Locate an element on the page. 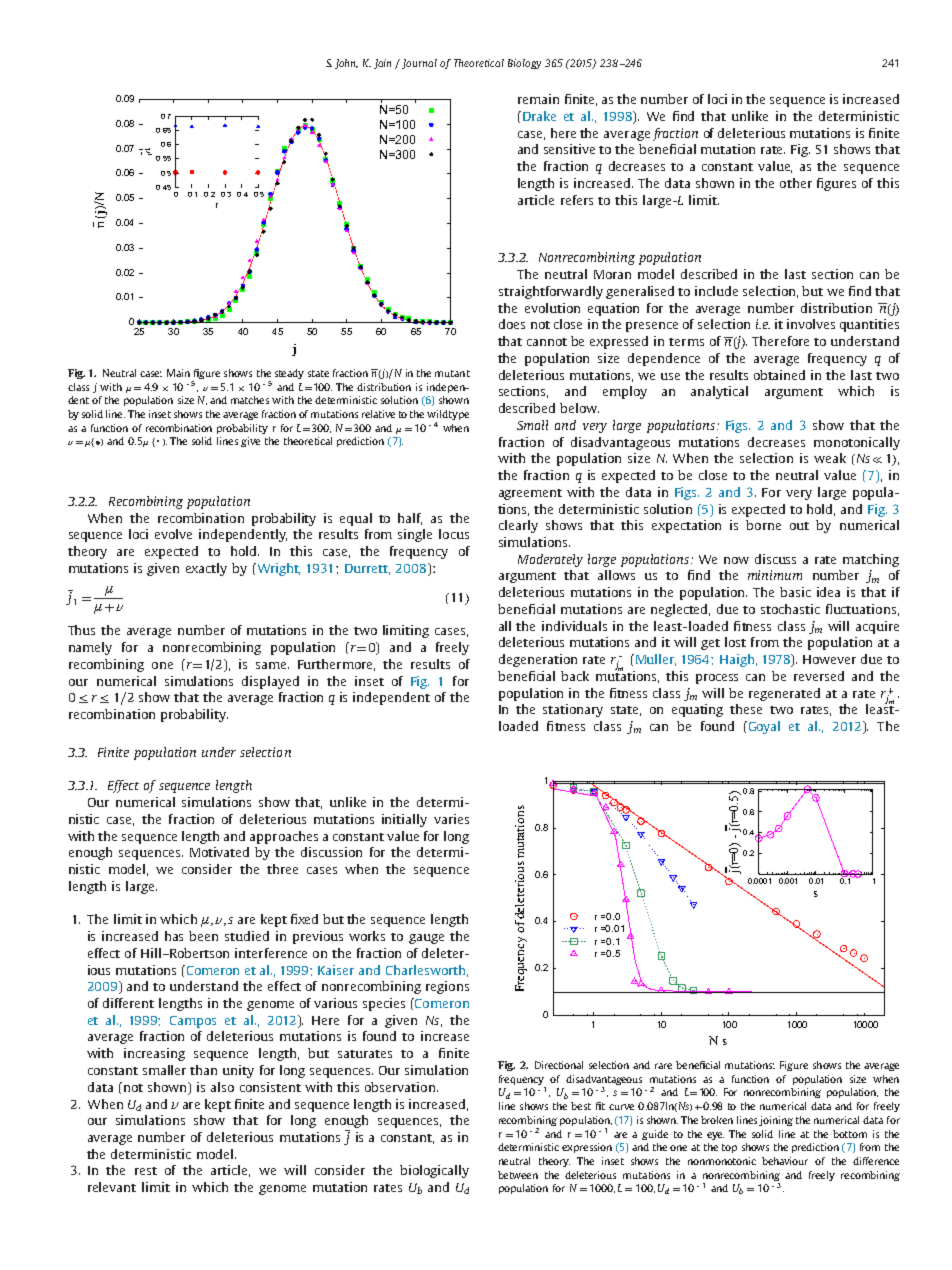 This image has width=952, height=1270. rest is located at coordinates (146, 1171).
